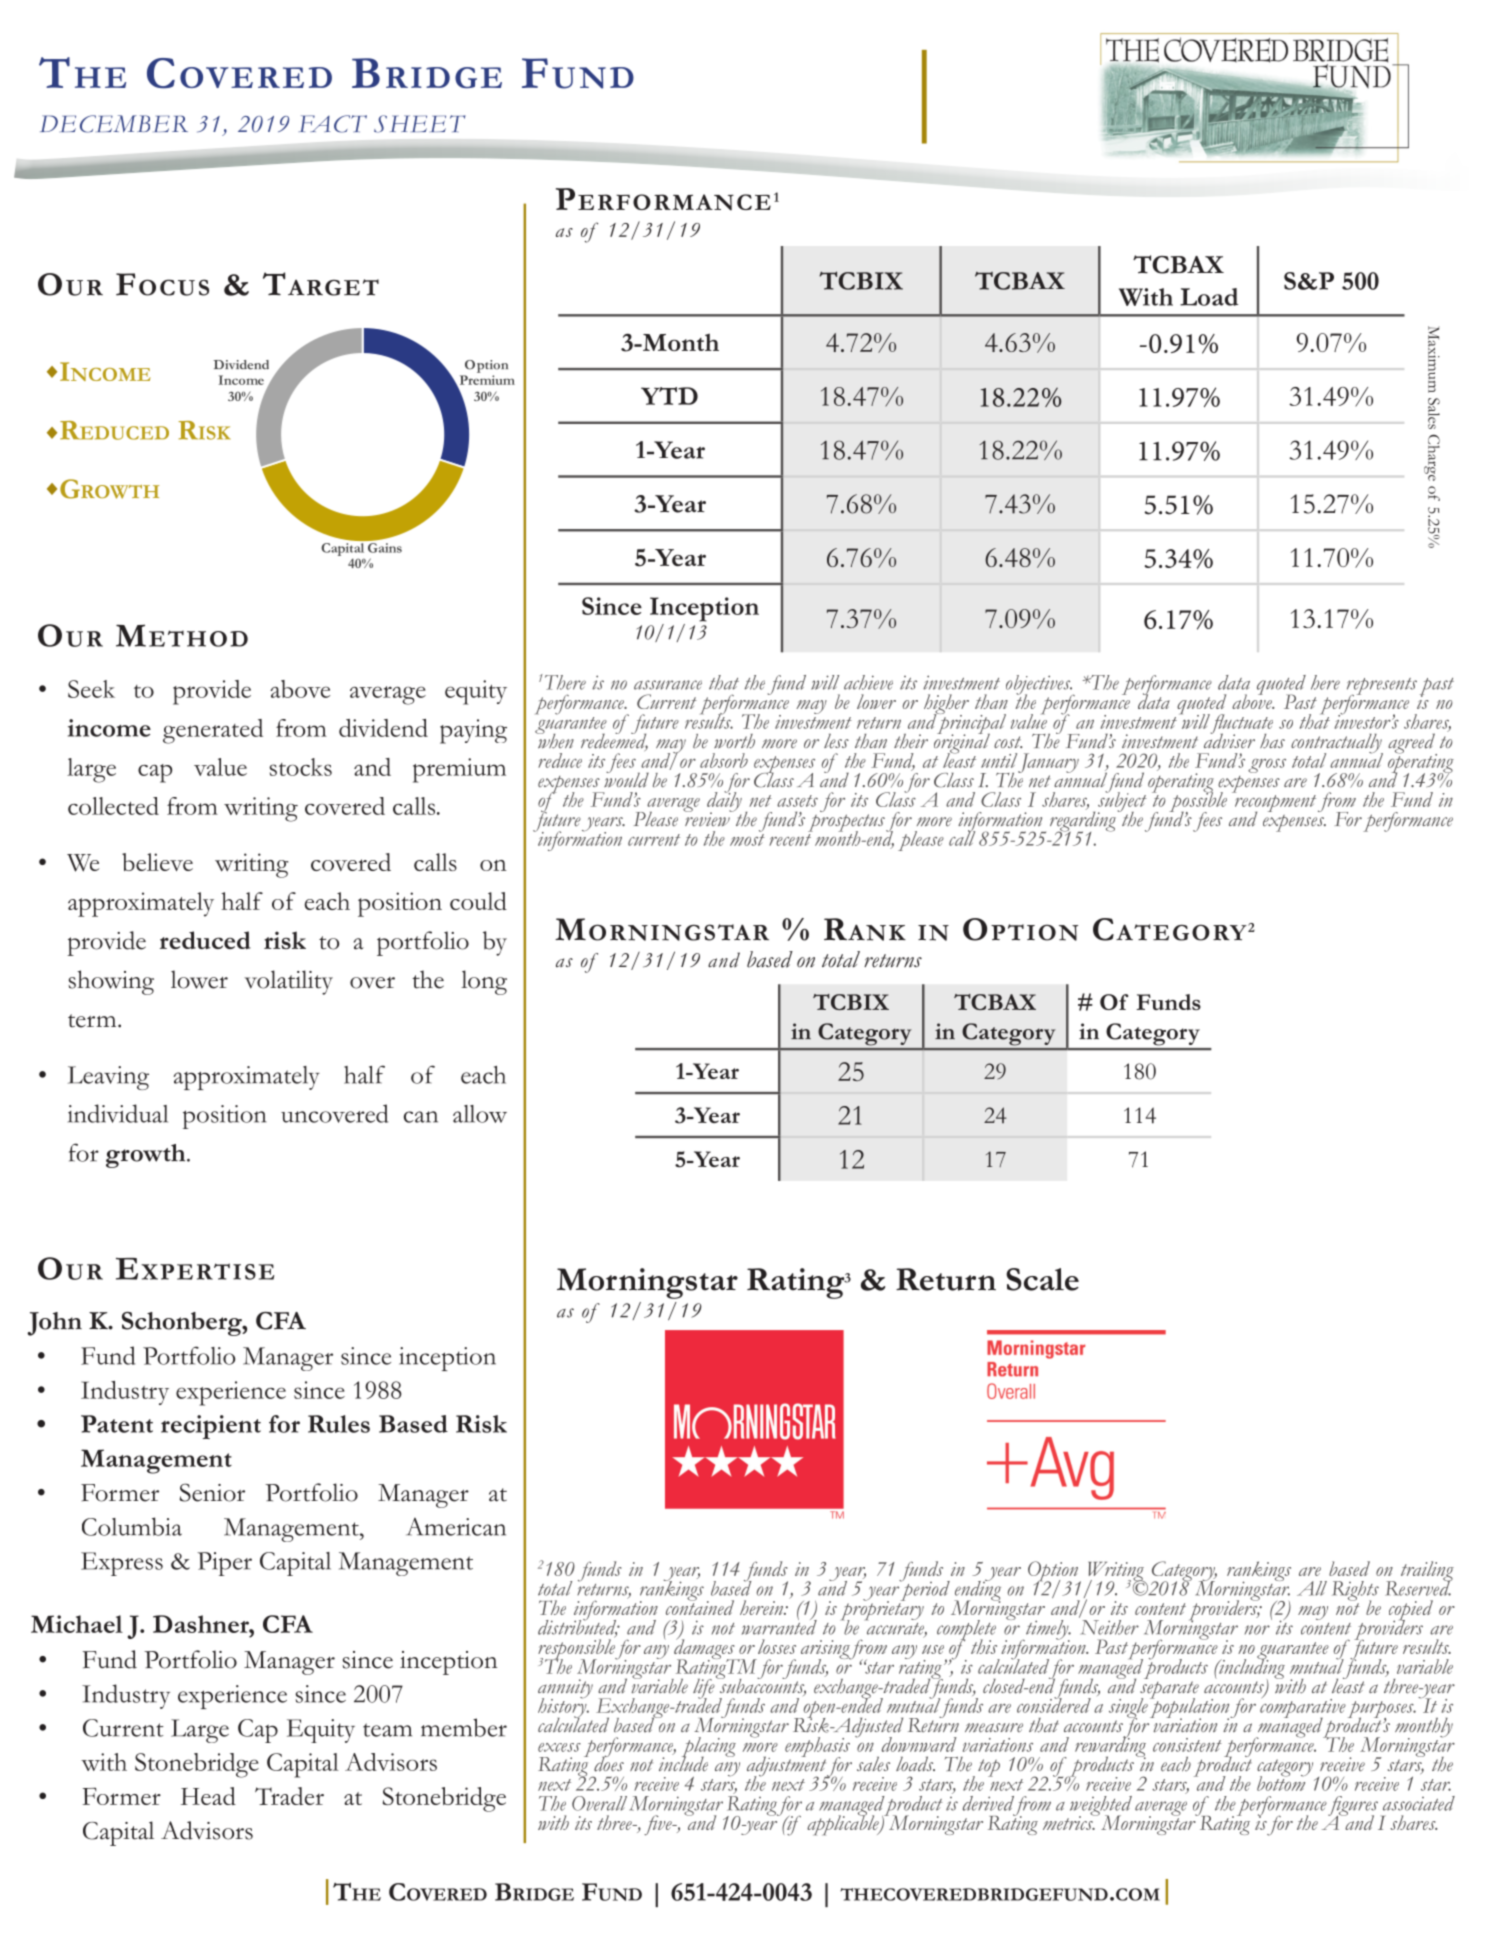  Describe the element at coordinates (747, 840) in the image. I see `most` at that location.
